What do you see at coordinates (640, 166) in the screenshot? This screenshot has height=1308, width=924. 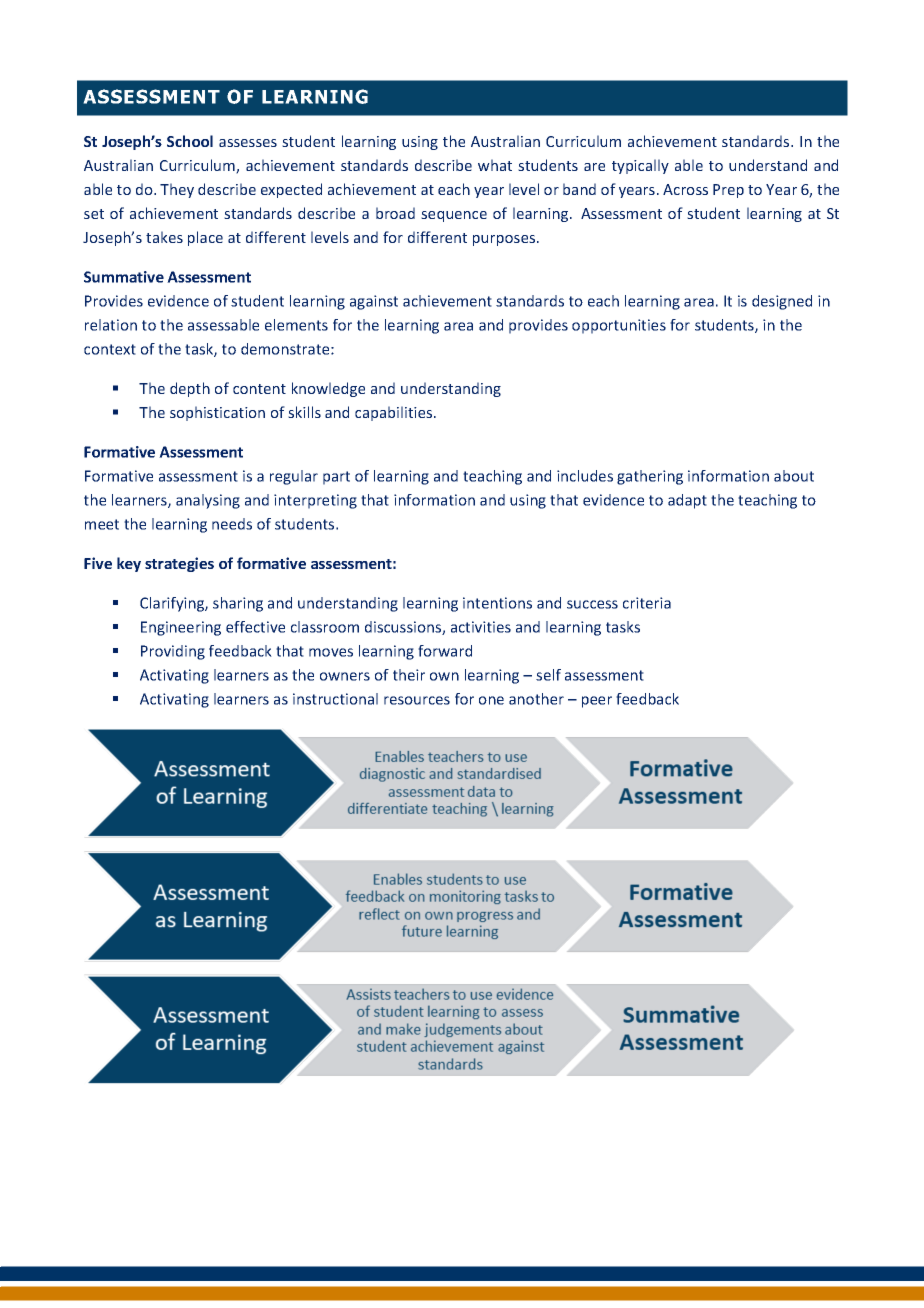 I see `typically` at bounding box center [640, 166].
